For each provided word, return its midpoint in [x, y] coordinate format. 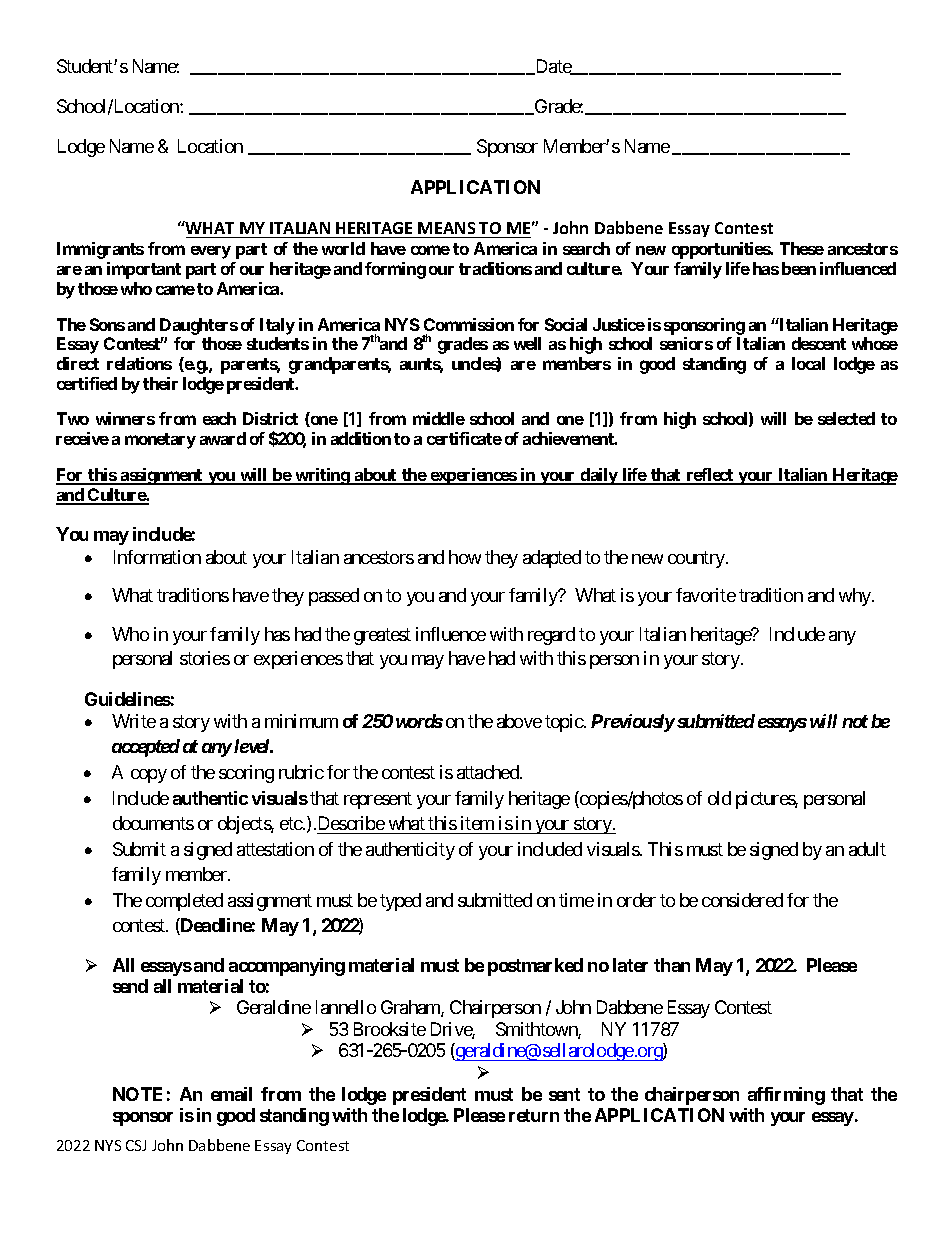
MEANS [446, 228]
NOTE [137, 1094]
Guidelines [128, 699]
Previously [633, 723]
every [211, 252]
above [519, 721]
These [802, 248]
